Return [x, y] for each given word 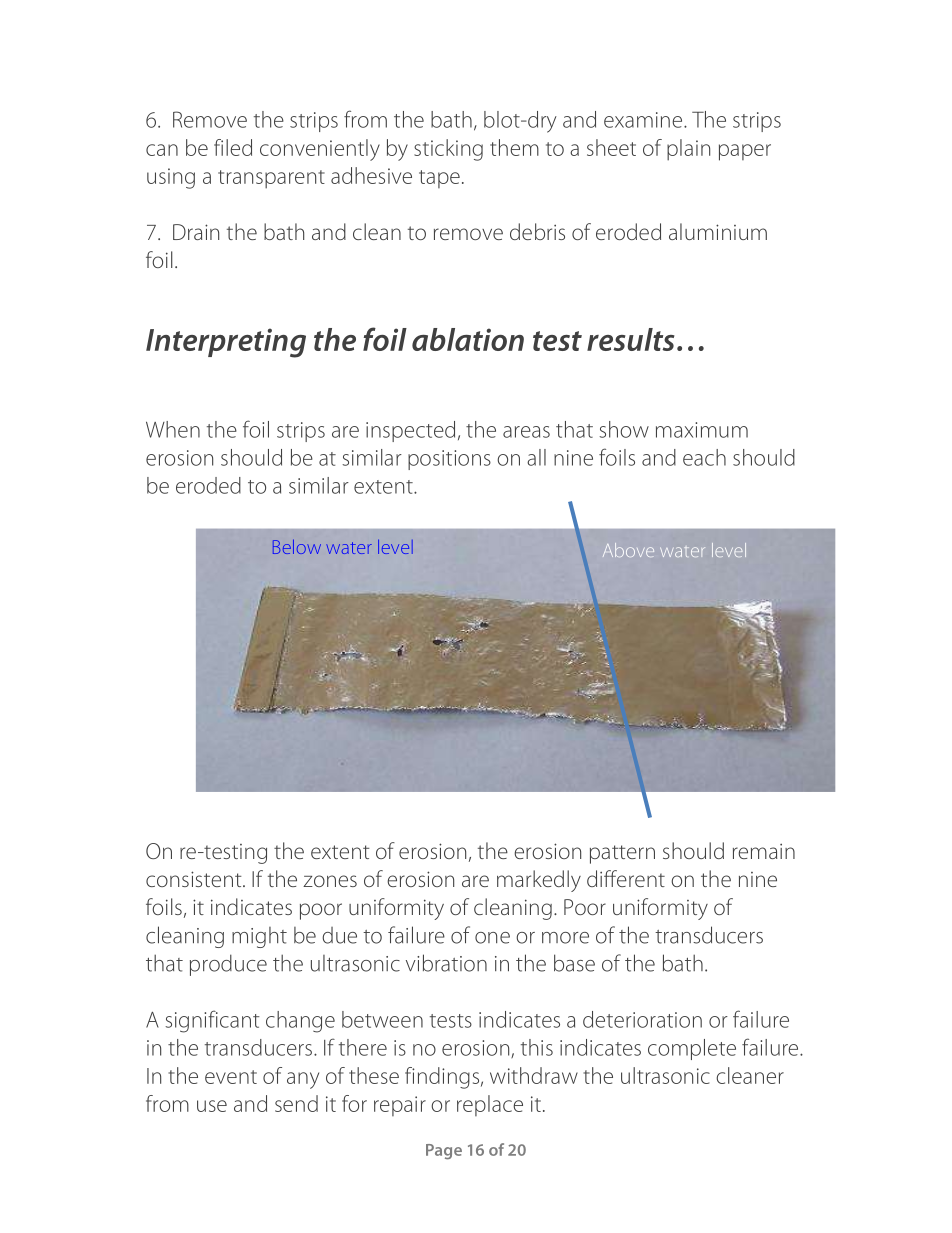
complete [692, 1049]
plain [688, 150]
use [212, 1106]
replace [490, 1105]
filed [233, 147]
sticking [448, 150]
